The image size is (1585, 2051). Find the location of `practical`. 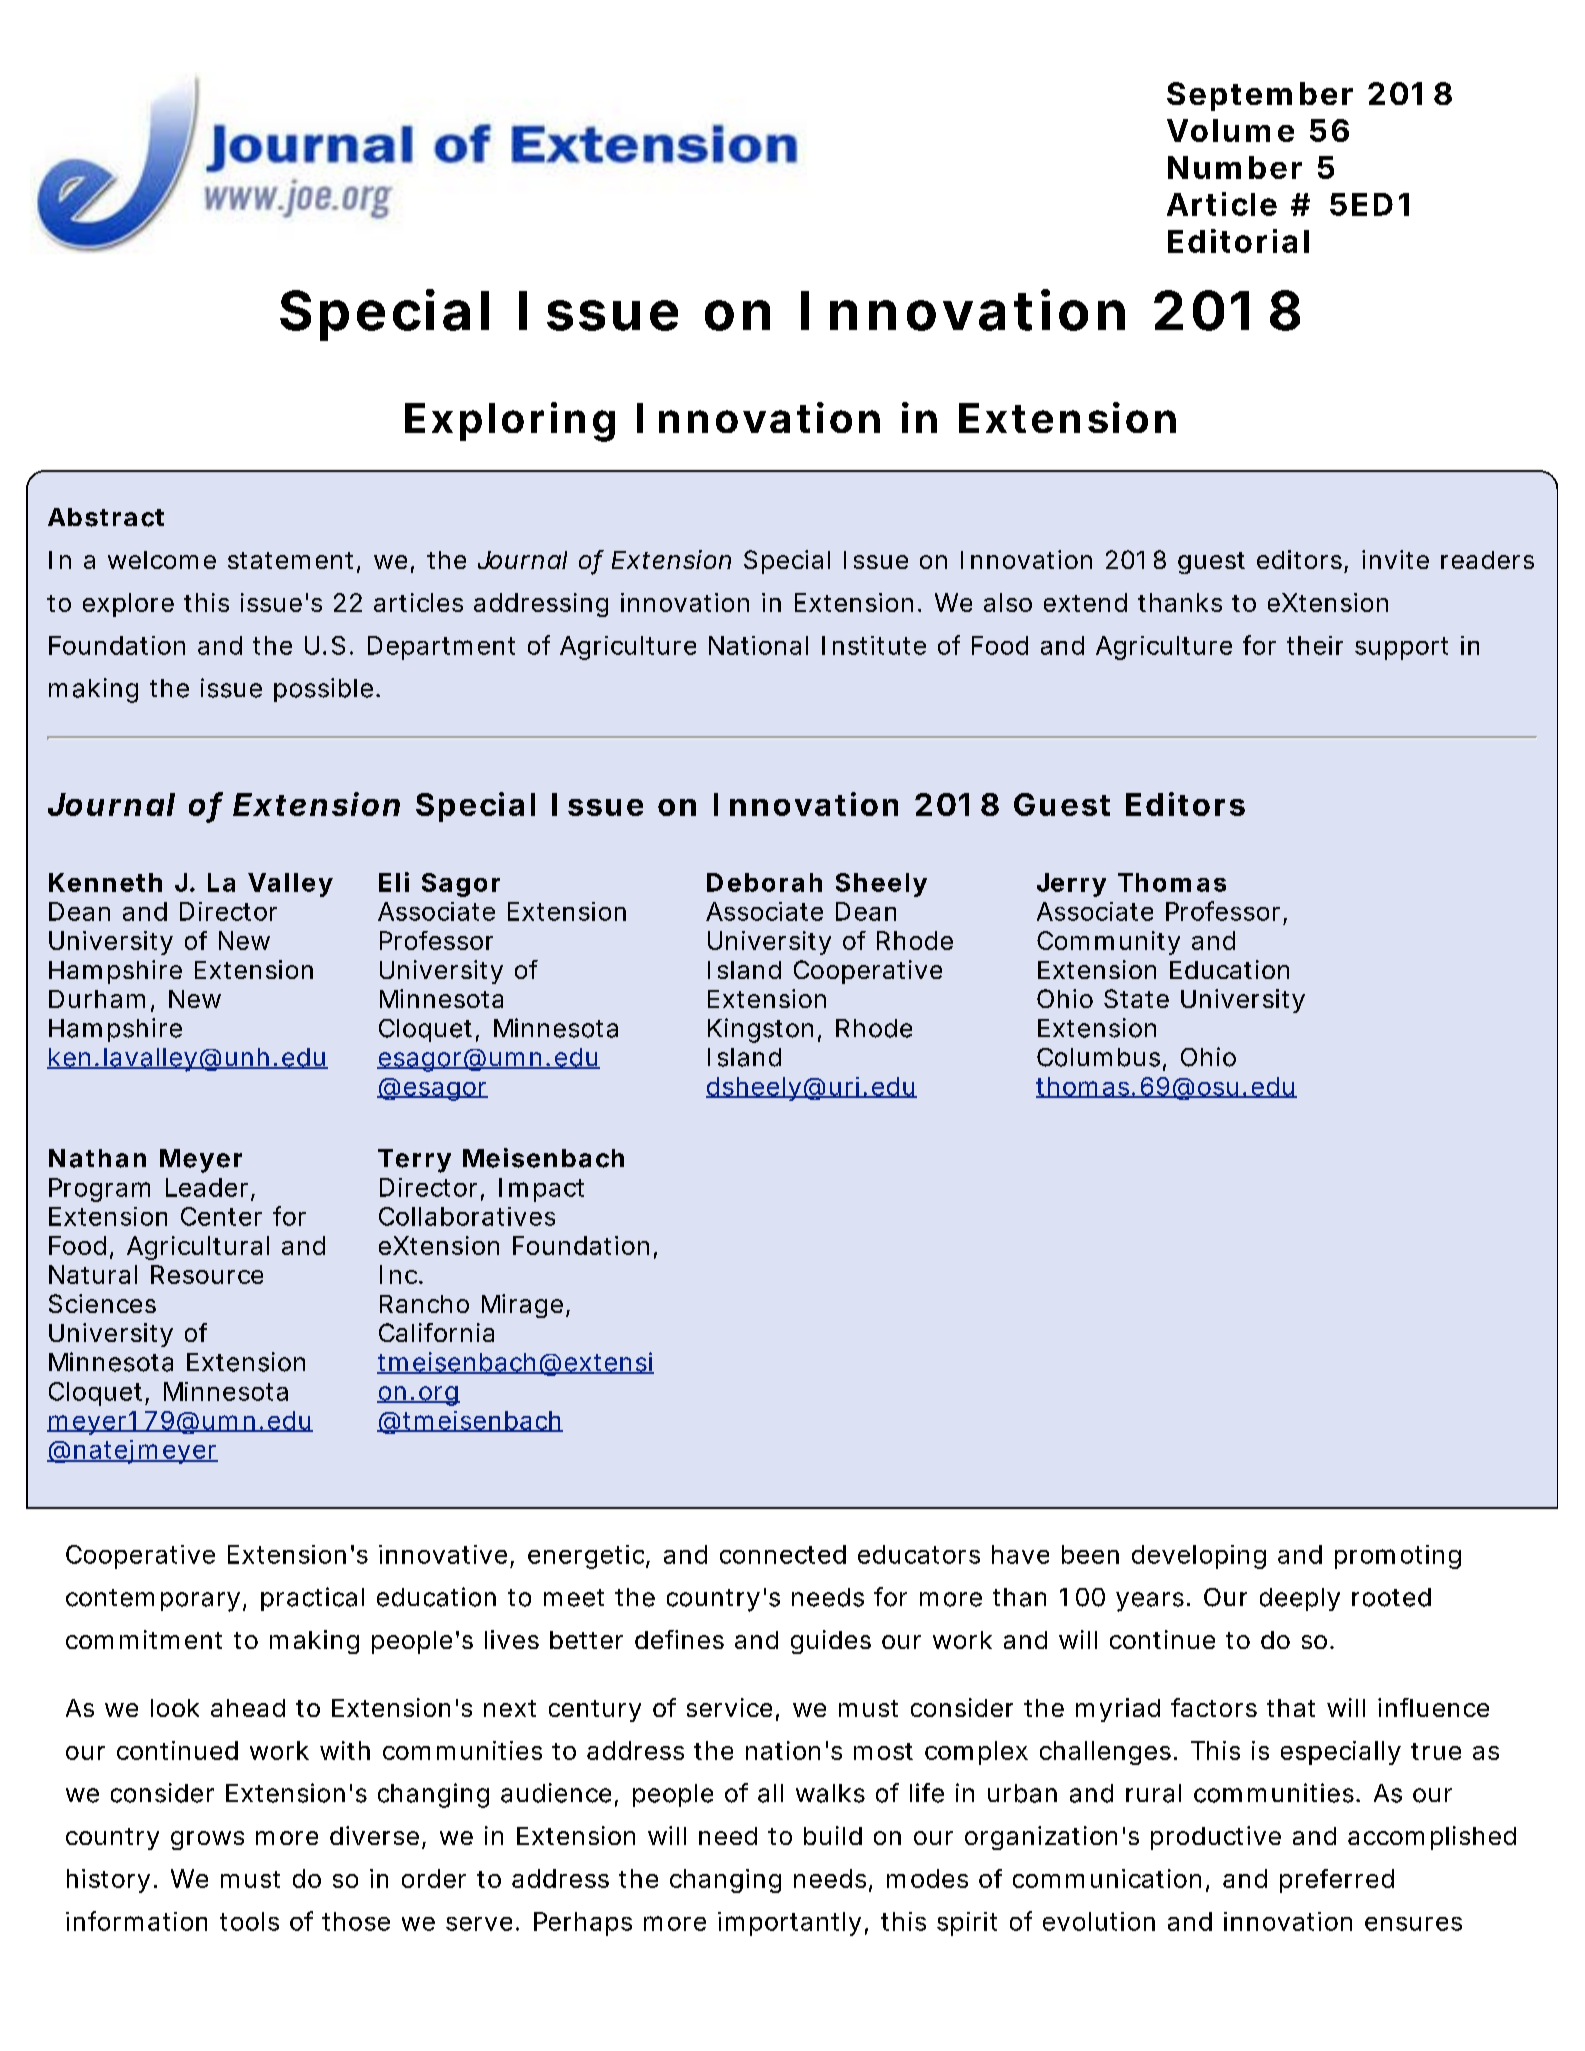

practical is located at coordinates (312, 1599).
